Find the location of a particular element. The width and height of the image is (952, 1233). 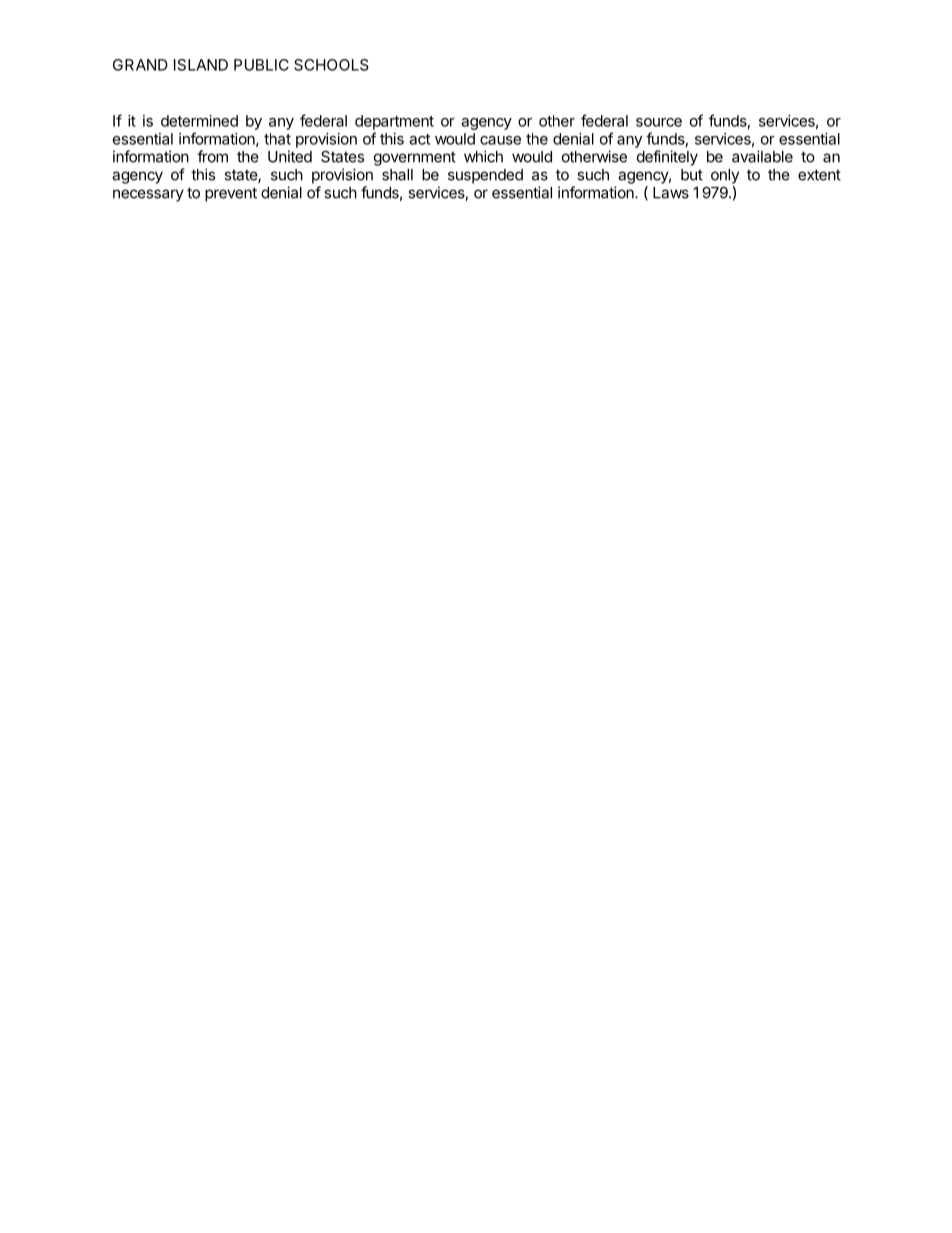

which is located at coordinates (483, 156).
